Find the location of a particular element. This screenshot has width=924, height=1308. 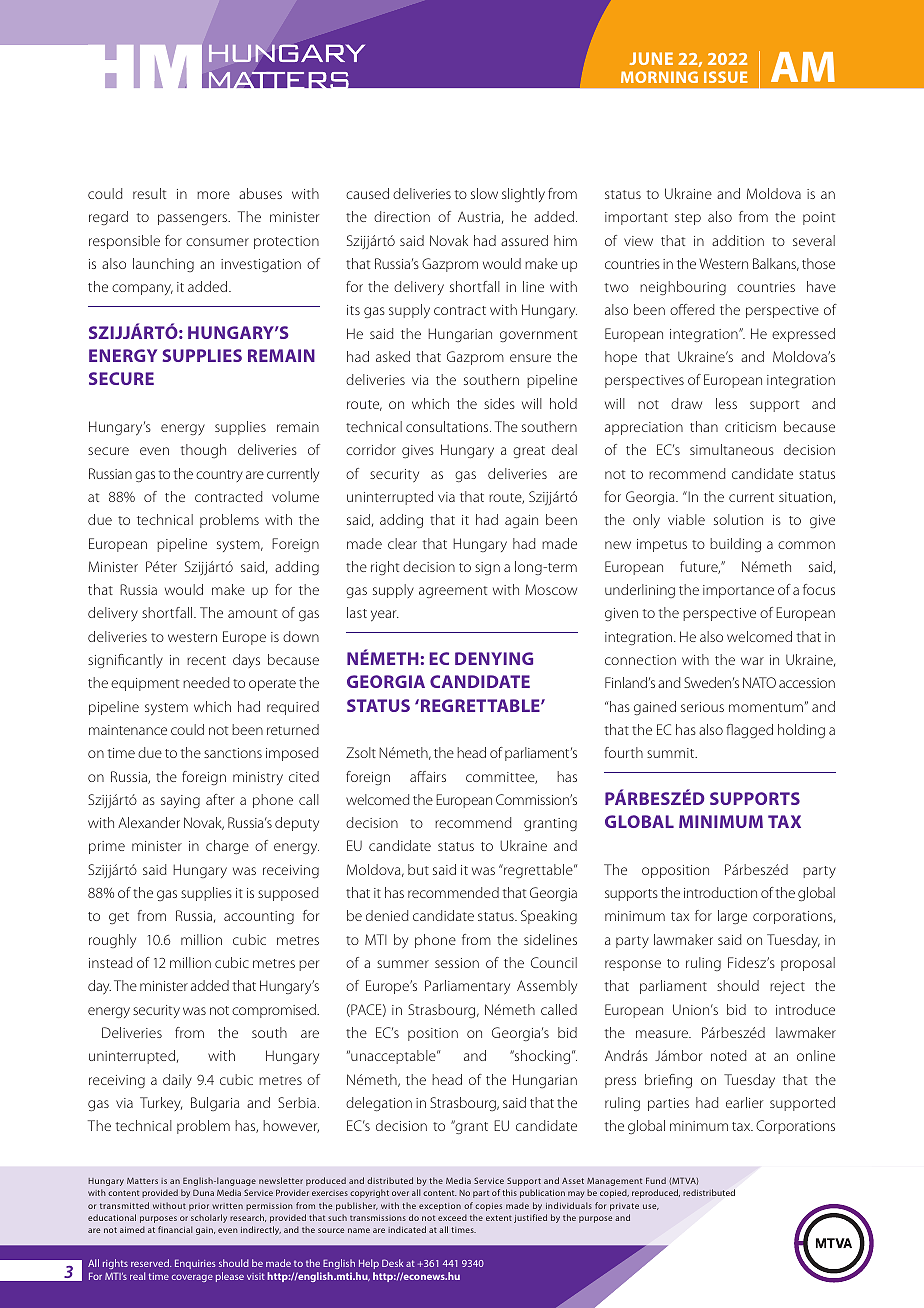

exceed is located at coordinates (452, 1217).
